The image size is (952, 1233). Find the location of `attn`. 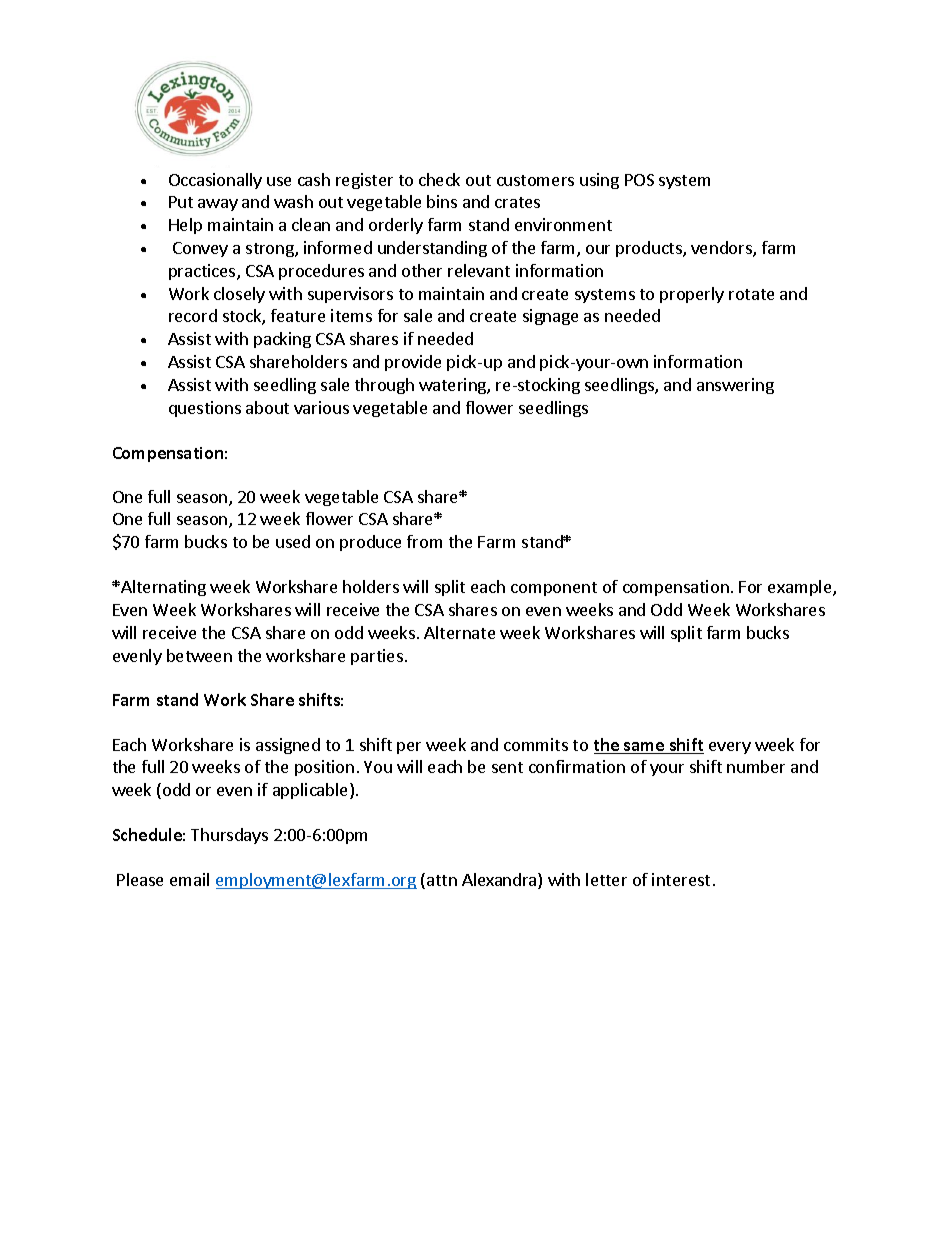

attn is located at coordinates (442, 880).
